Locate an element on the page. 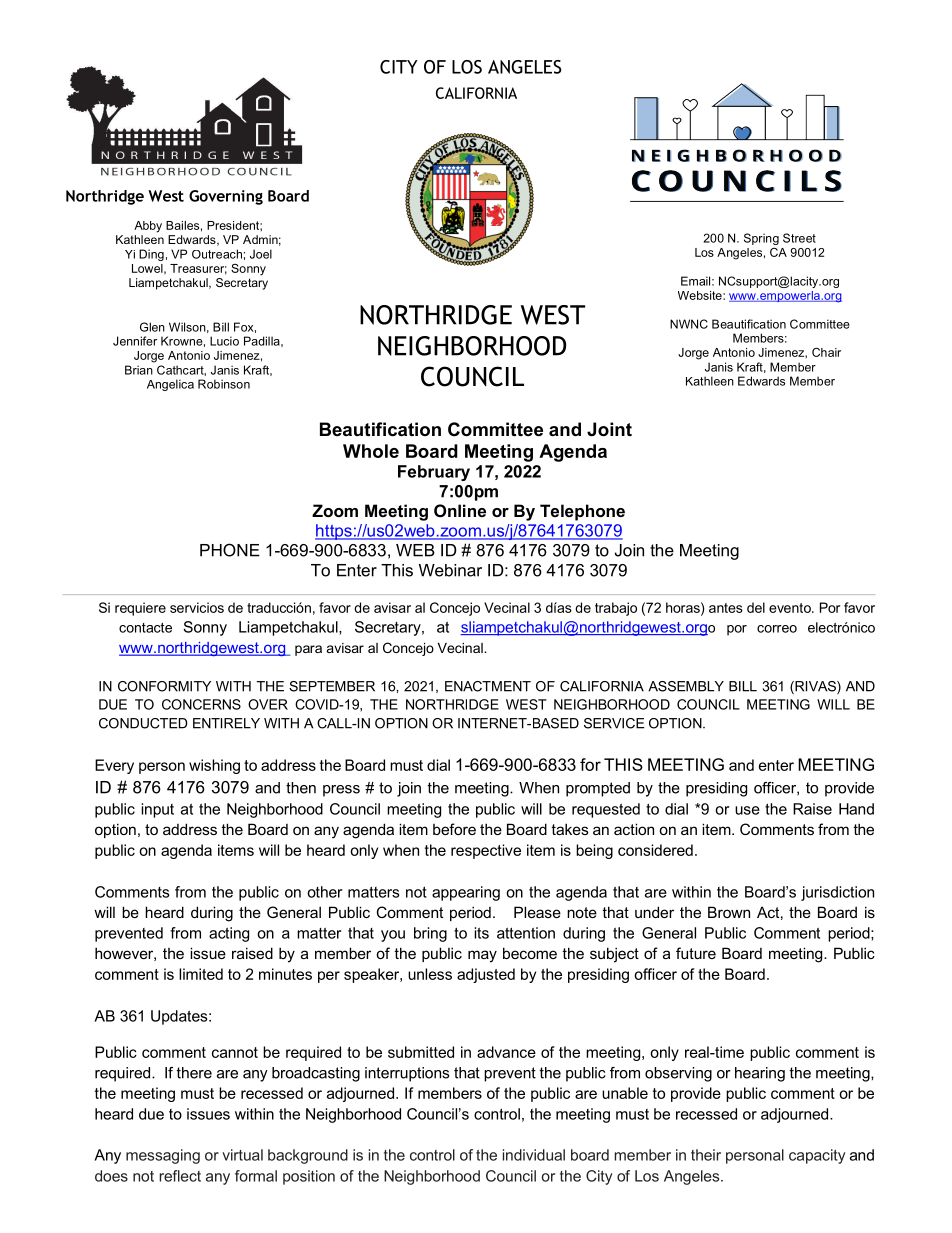 This document has width=952, height=1233. input is located at coordinates (157, 810).
